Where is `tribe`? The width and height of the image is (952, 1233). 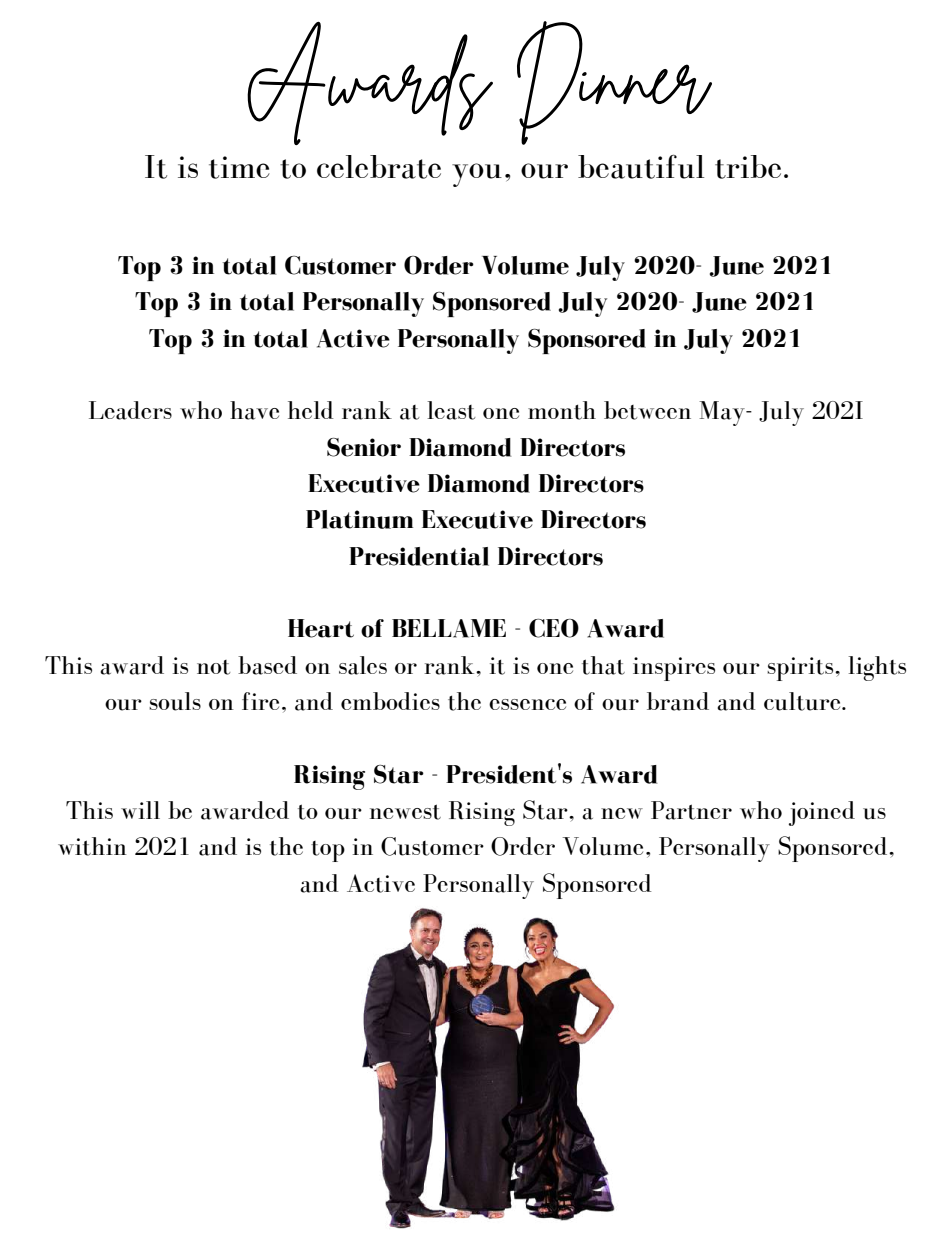 tribe is located at coordinates (748, 167).
